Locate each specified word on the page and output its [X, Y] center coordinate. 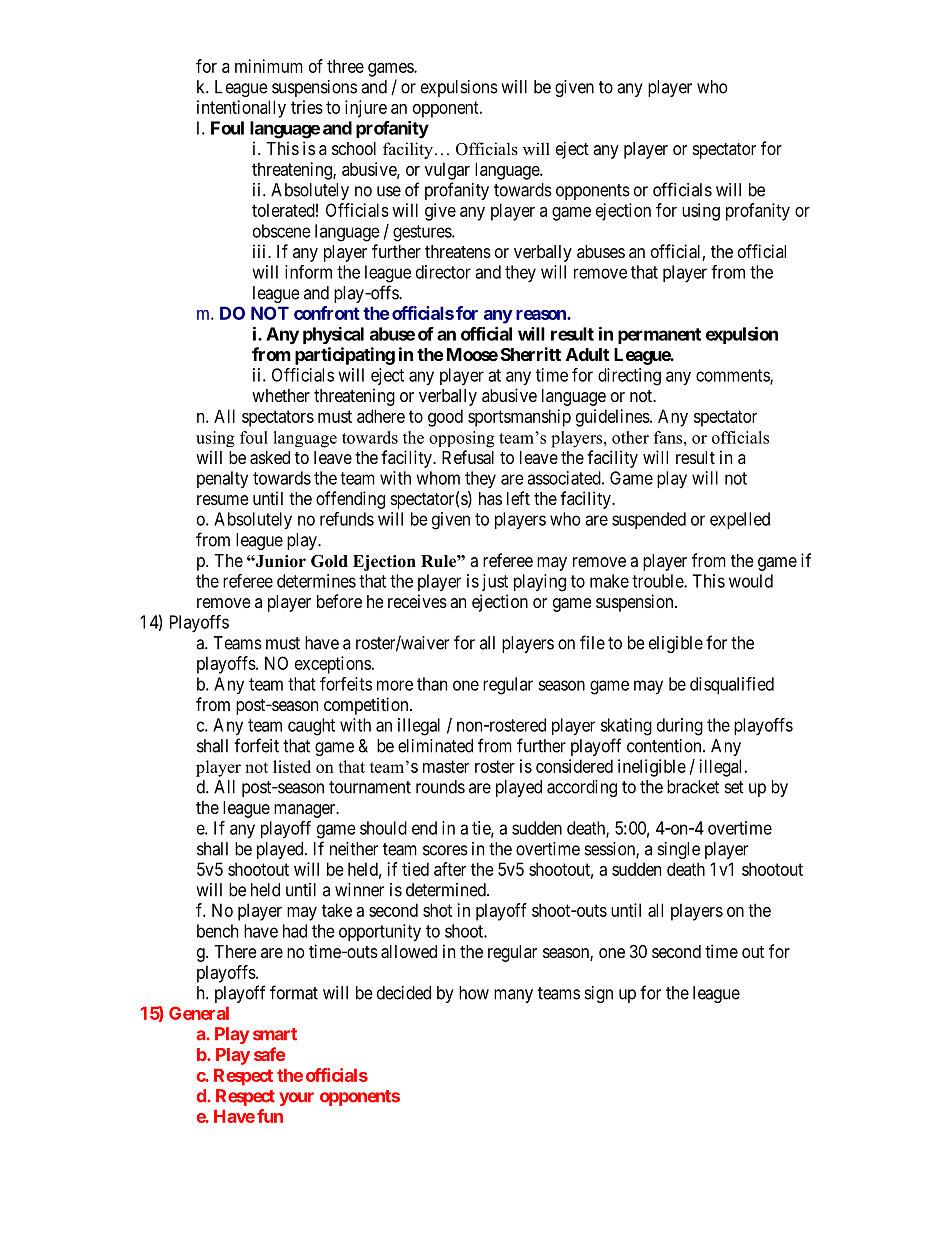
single [679, 850]
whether [281, 395]
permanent [659, 336]
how [474, 993]
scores [445, 850]
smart [275, 1034]
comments [733, 376]
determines [316, 581]
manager [306, 811]
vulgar [447, 171]
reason [542, 315]
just [495, 582]
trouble [658, 581]
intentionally [241, 109]
